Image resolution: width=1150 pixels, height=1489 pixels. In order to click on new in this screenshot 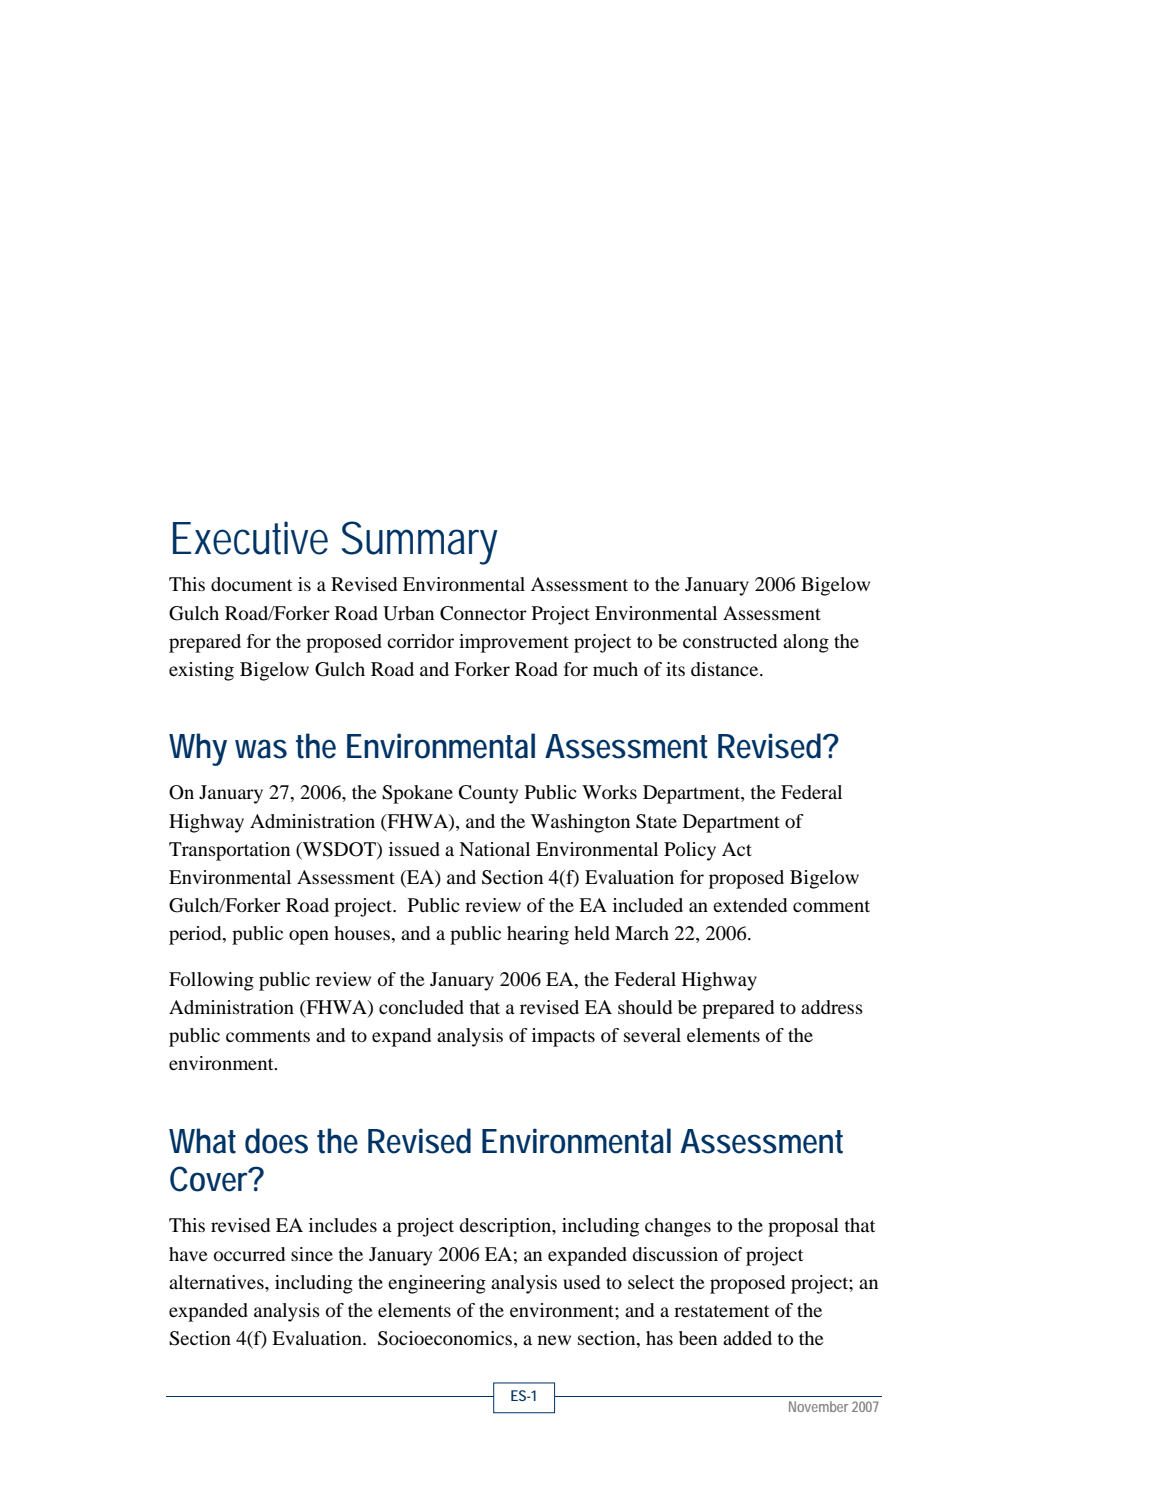, I will do `click(554, 1340)`.
